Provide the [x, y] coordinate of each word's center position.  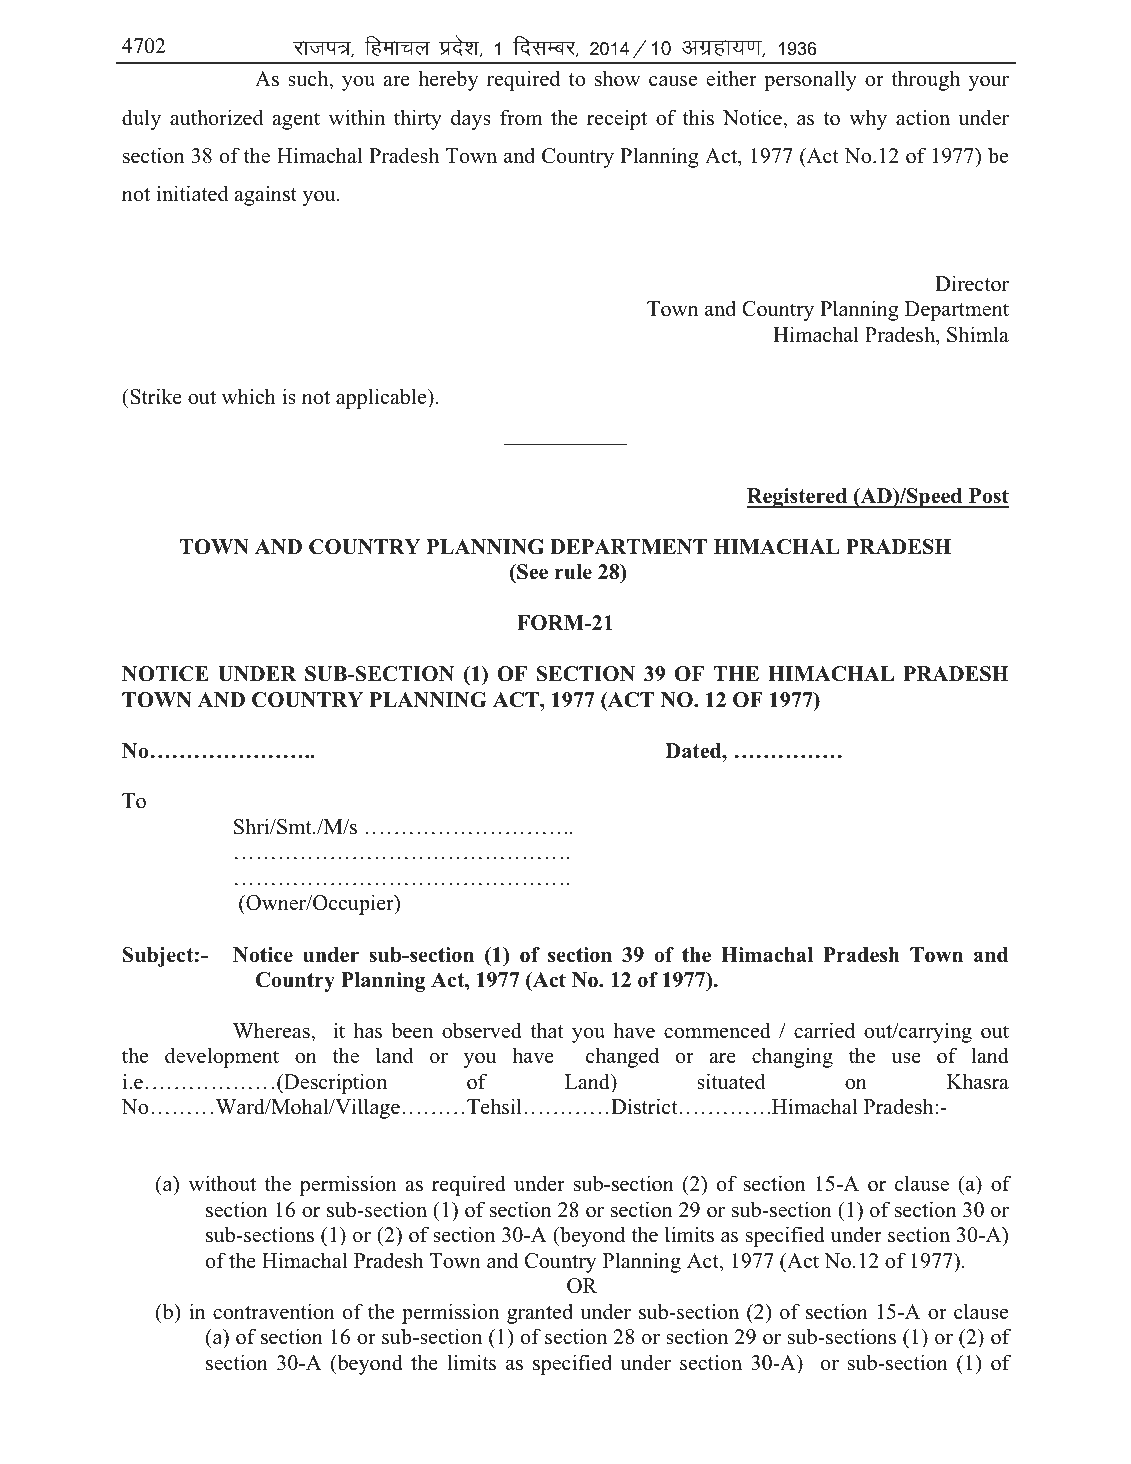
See [531, 572]
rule [573, 572]
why [868, 119]
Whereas [272, 1030]
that [546, 1030]
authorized [216, 117]
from [521, 117]
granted [540, 1313]
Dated [695, 751]
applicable [382, 398]
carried [824, 1030]
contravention [274, 1311]
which [249, 396]
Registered [798, 498]
